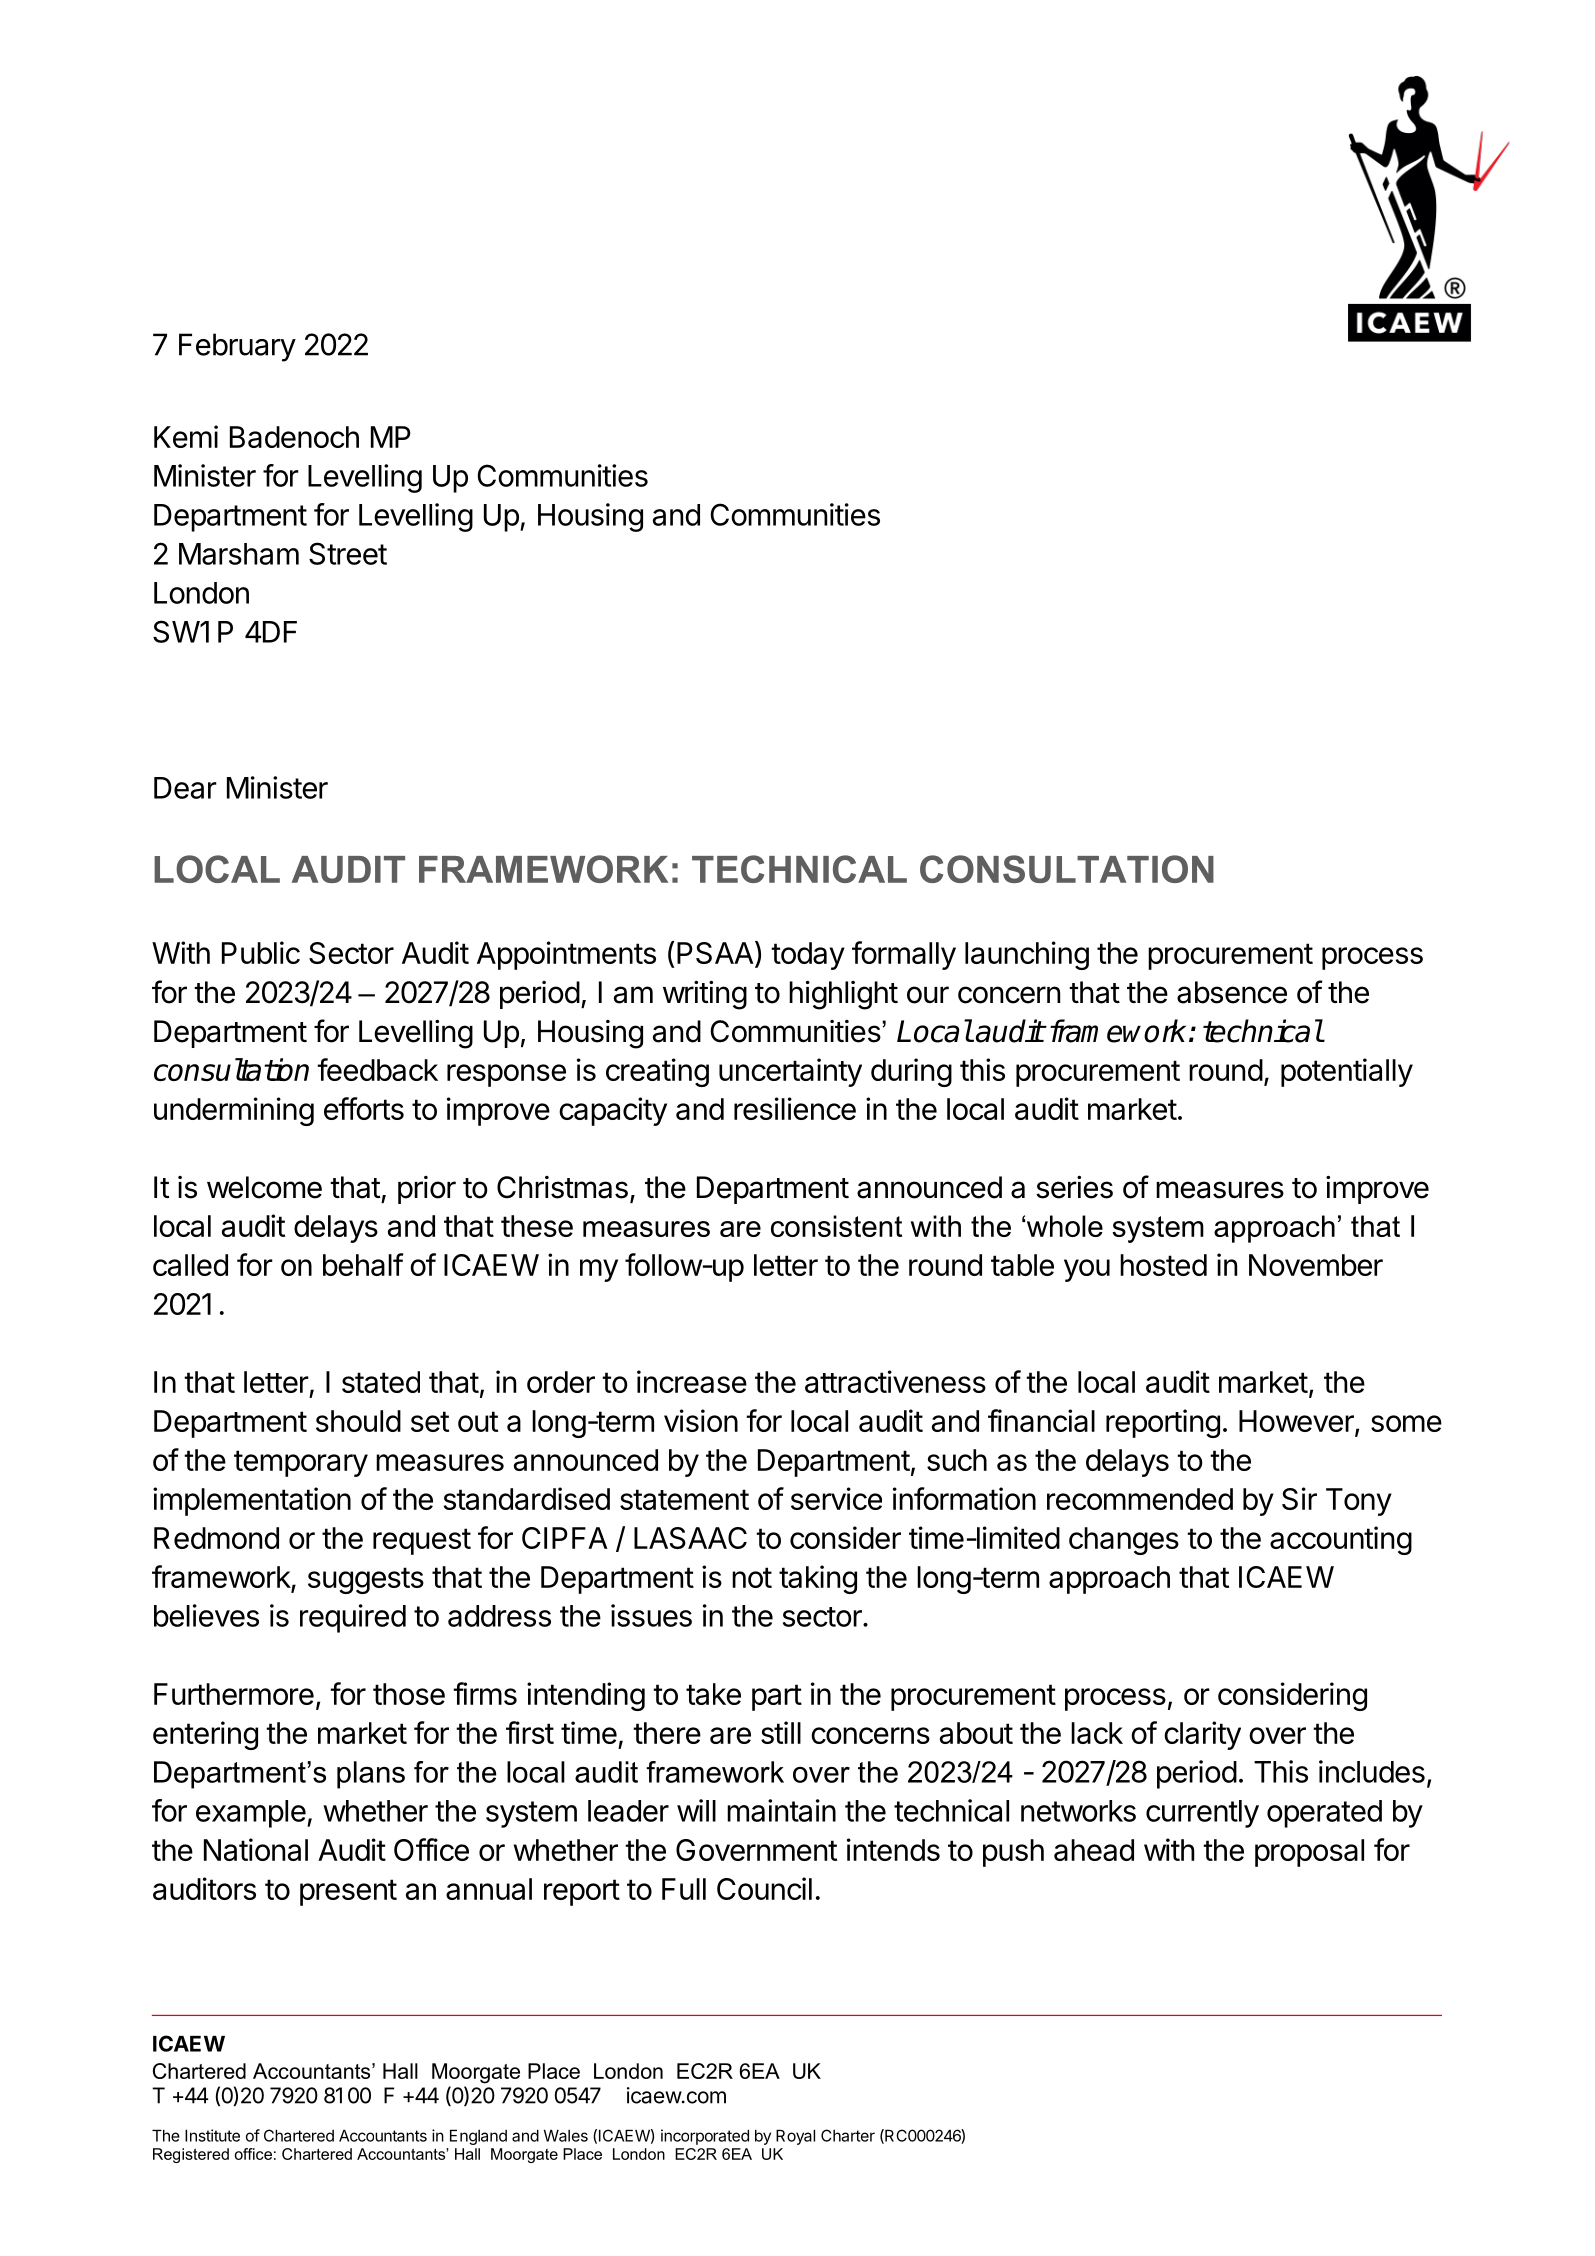 This screenshot has height=2256, width=1595. Describe the element at coordinates (348, 553) in the screenshot. I see `Street` at that location.
